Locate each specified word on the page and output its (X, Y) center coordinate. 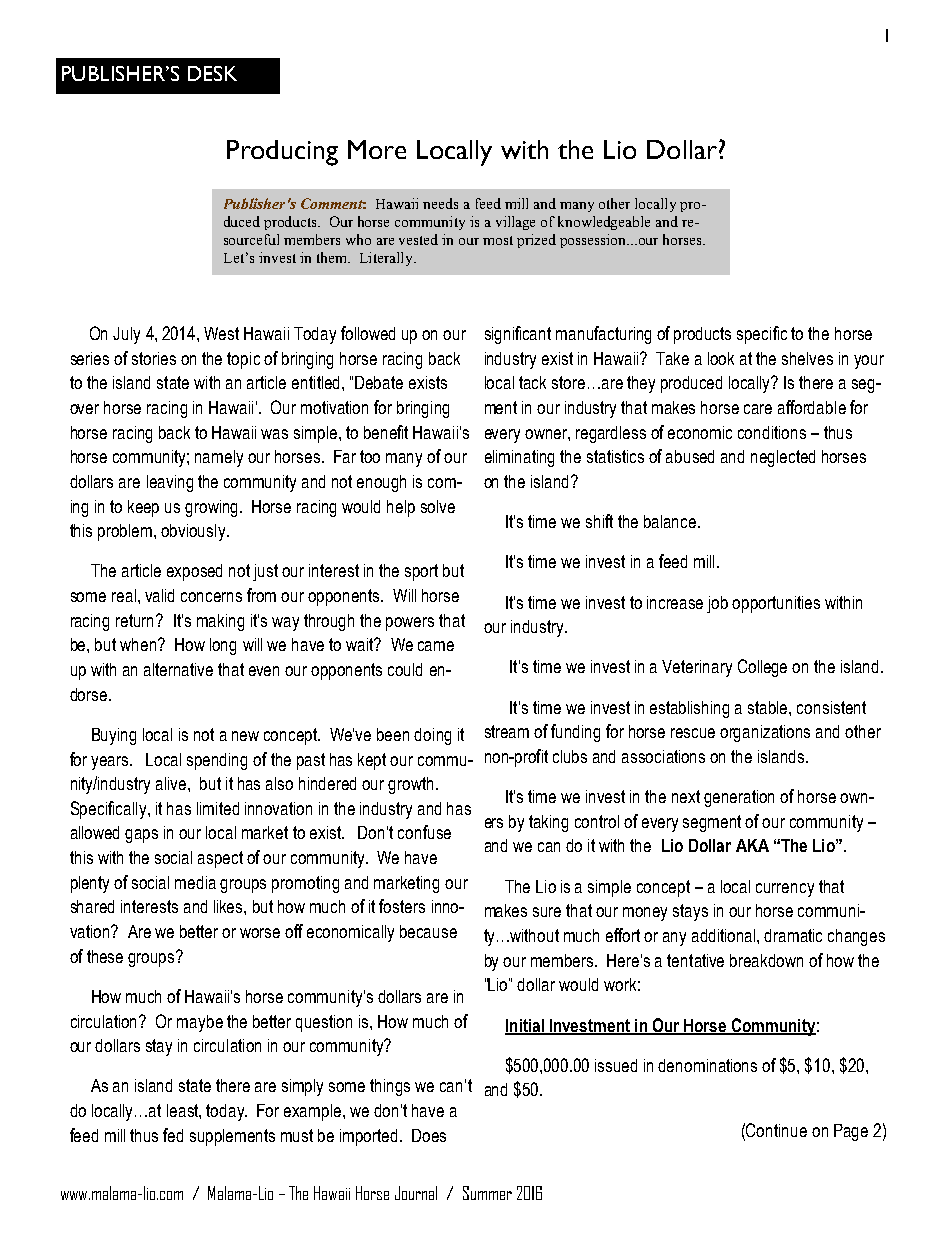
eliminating (519, 458)
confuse (424, 832)
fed (173, 1135)
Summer (487, 1193)
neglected (783, 458)
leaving (170, 483)
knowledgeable (604, 223)
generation (739, 798)
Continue (776, 1130)
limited (218, 808)
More (377, 149)
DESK (212, 73)
